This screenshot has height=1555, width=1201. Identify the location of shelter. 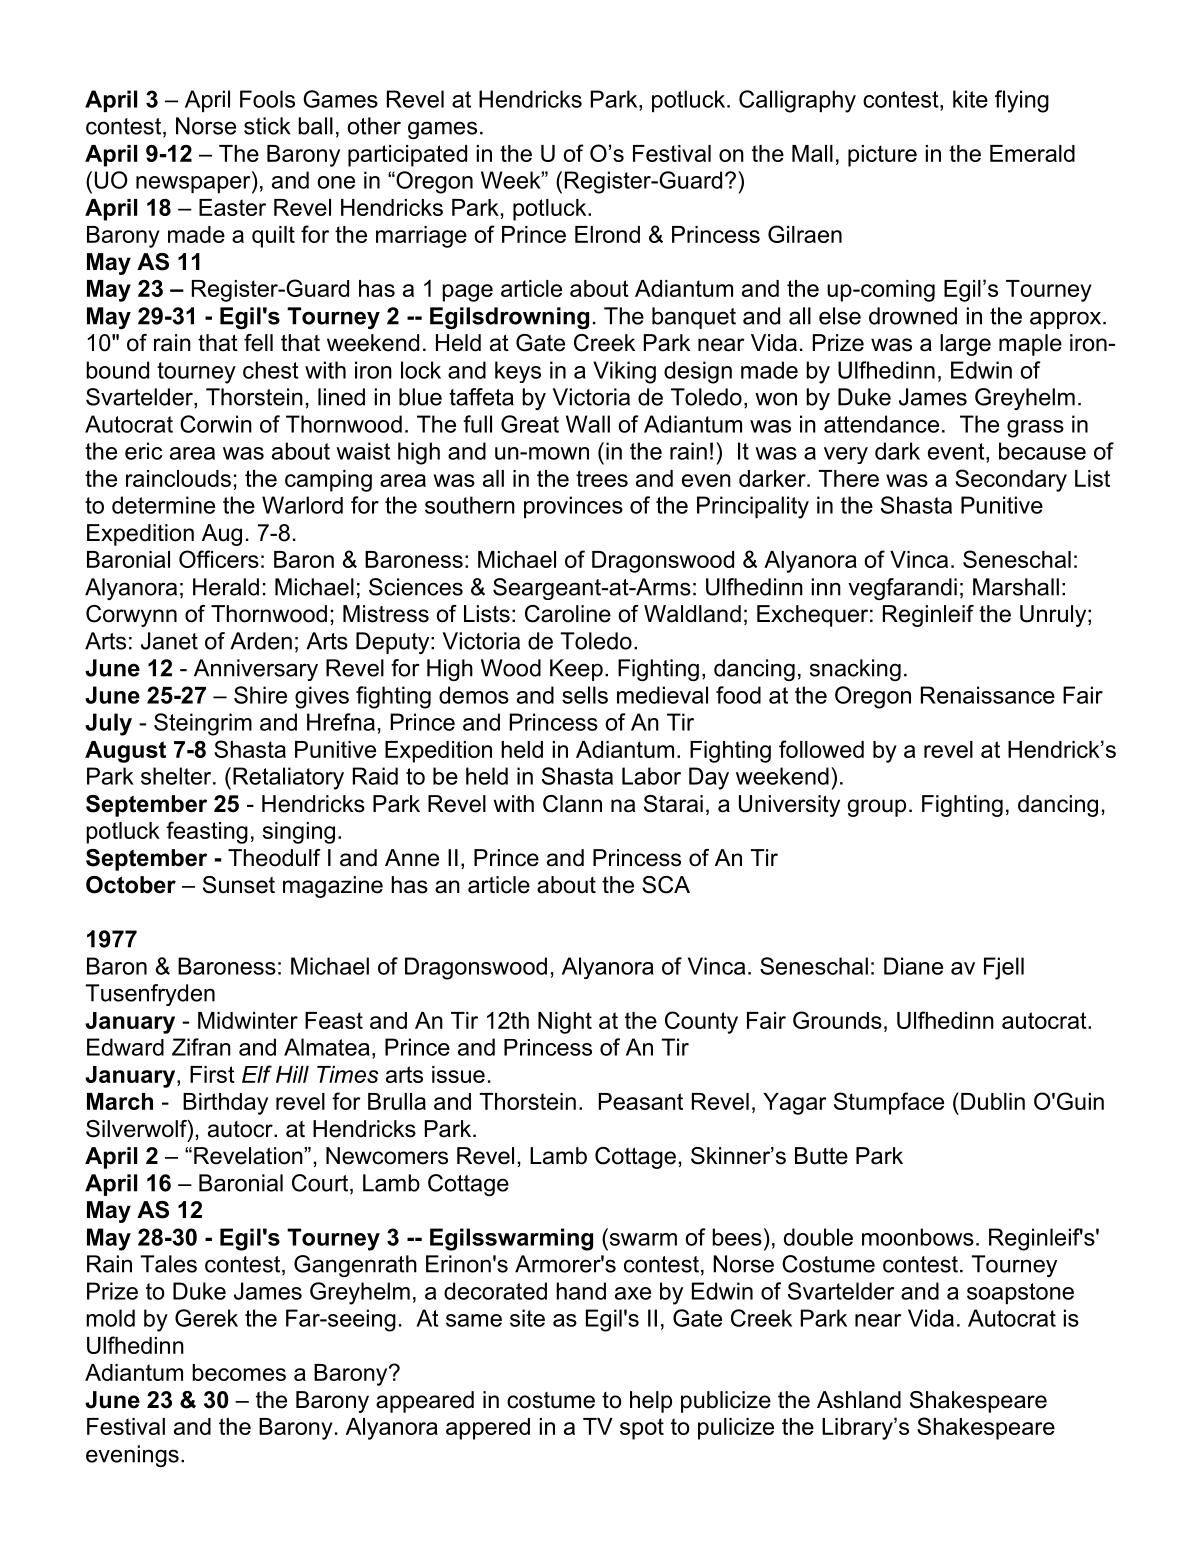
(177, 776).
